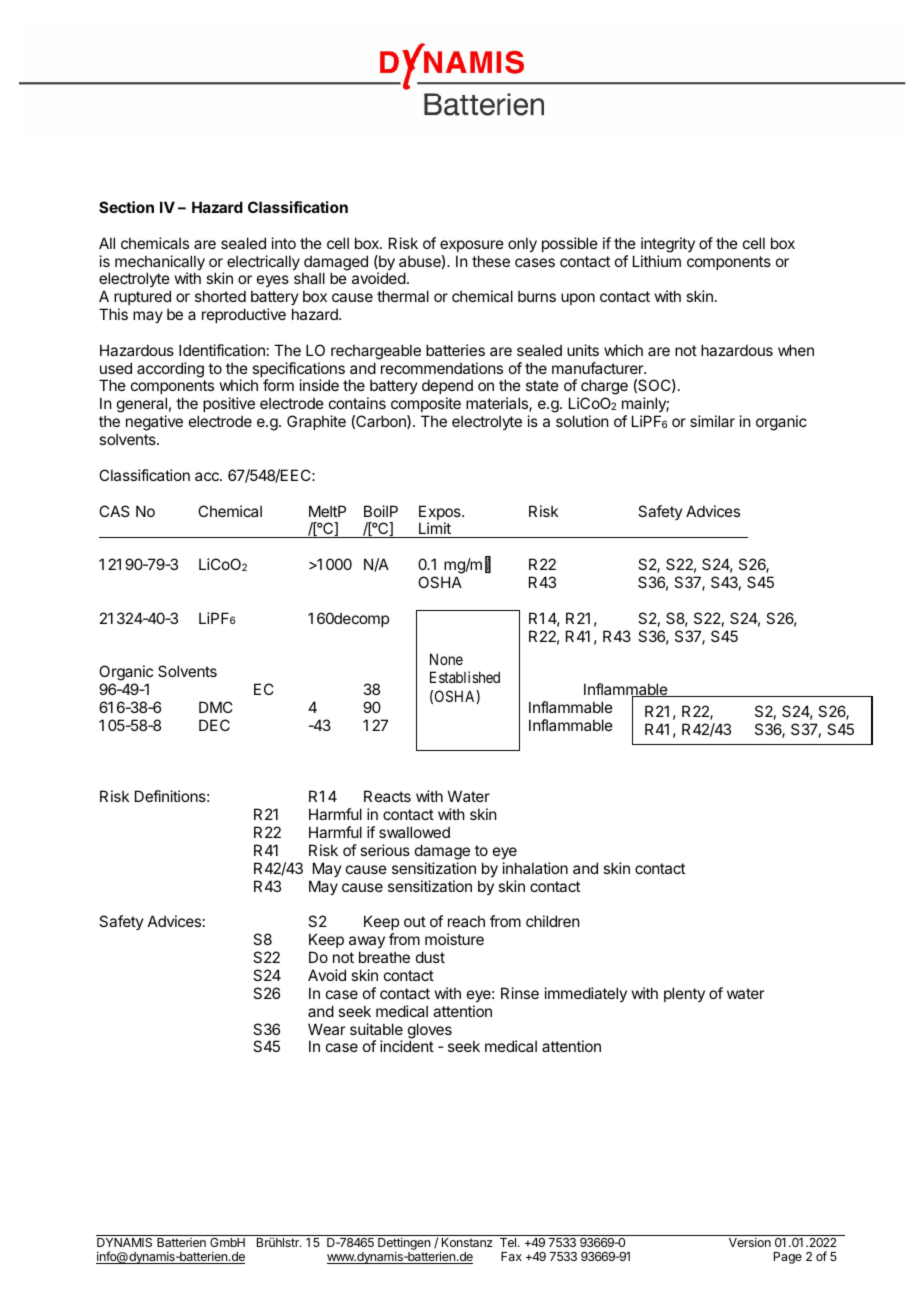 The height and width of the image is (1308, 924). I want to click on Wear, so click(326, 1029).
